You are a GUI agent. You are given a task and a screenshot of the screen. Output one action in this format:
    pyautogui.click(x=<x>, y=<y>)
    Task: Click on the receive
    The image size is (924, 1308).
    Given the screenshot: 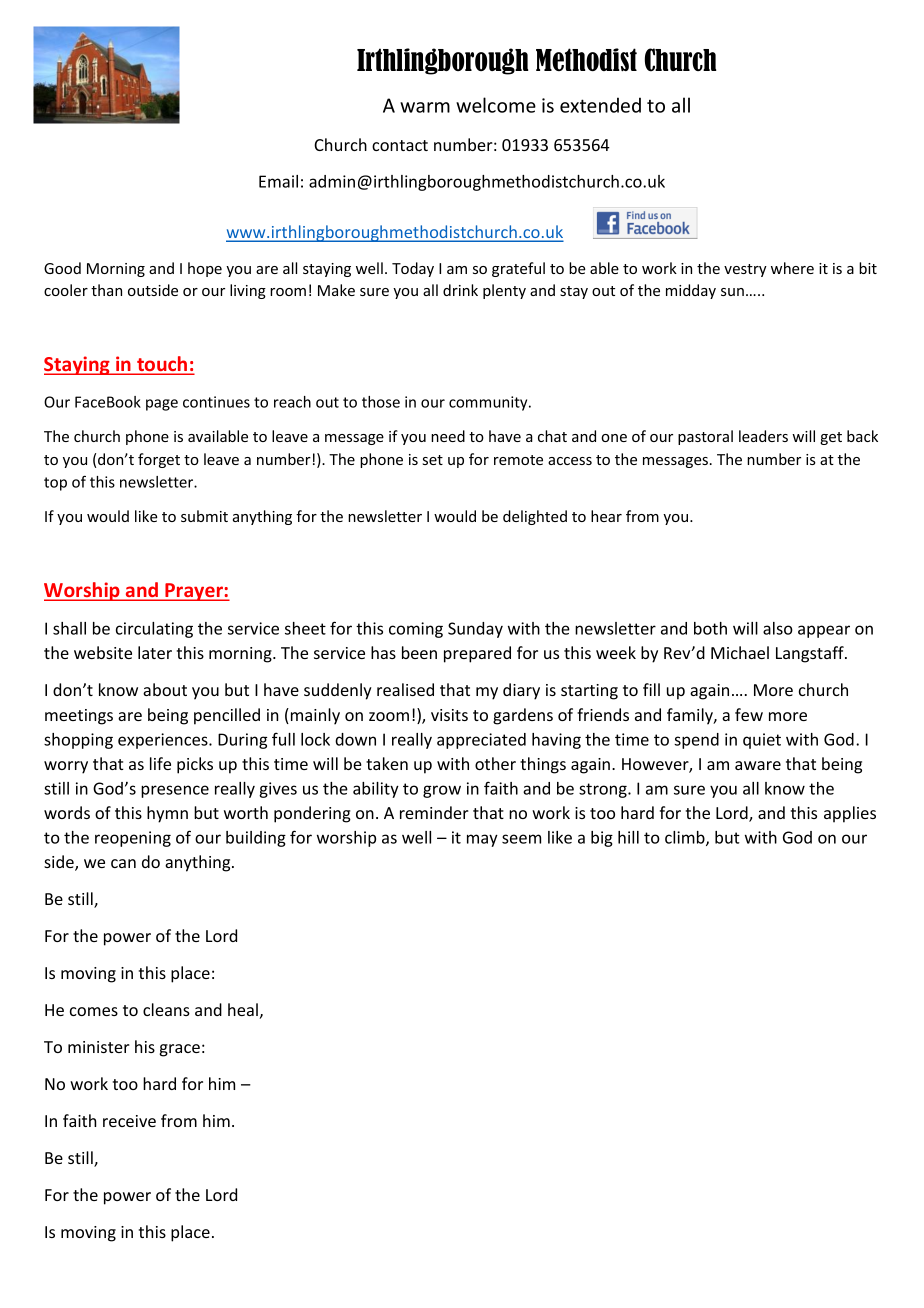 What is the action you would take?
    pyautogui.click(x=129, y=1121)
